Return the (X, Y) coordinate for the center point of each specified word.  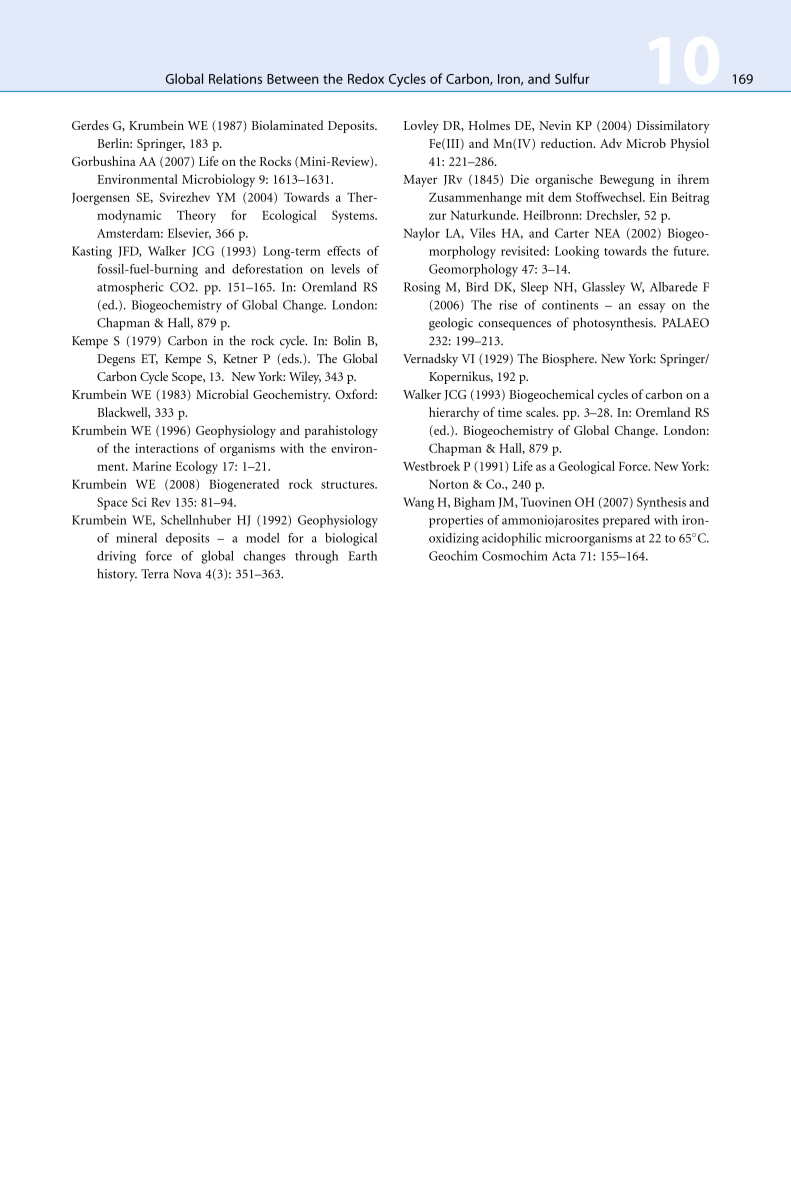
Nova (187, 574)
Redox (366, 78)
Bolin (347, 340)
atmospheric (130, 288)
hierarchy (454, 413)
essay (651, 308)
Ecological (289, 216)
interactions (166, 448)
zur (437, 216)
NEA (607, 233)
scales (542, 412)
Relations (235, 78)
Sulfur (572, 78)
